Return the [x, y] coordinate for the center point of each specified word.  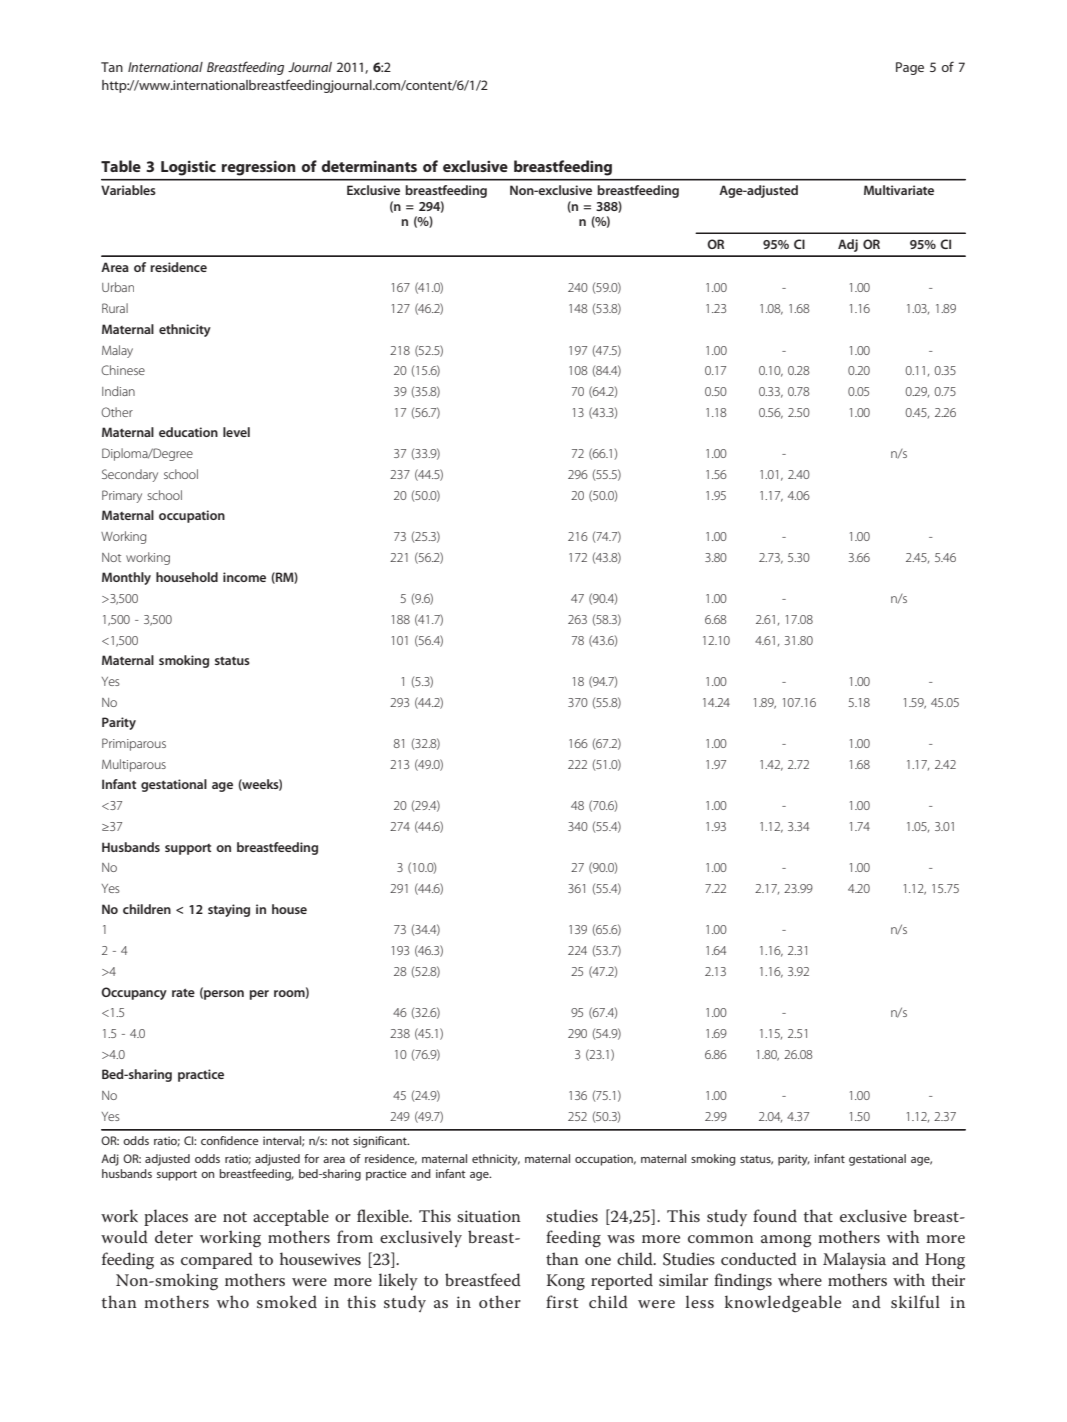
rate [183, 992]
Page [910, 68]
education [188, 432]
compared [217, 1260]
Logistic [188, 168]
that [818, 1215]
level [236, 432]
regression [258, 168]
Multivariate [899, 190]
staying [229, 910]
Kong [565, 1282]
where [800, 1279]
